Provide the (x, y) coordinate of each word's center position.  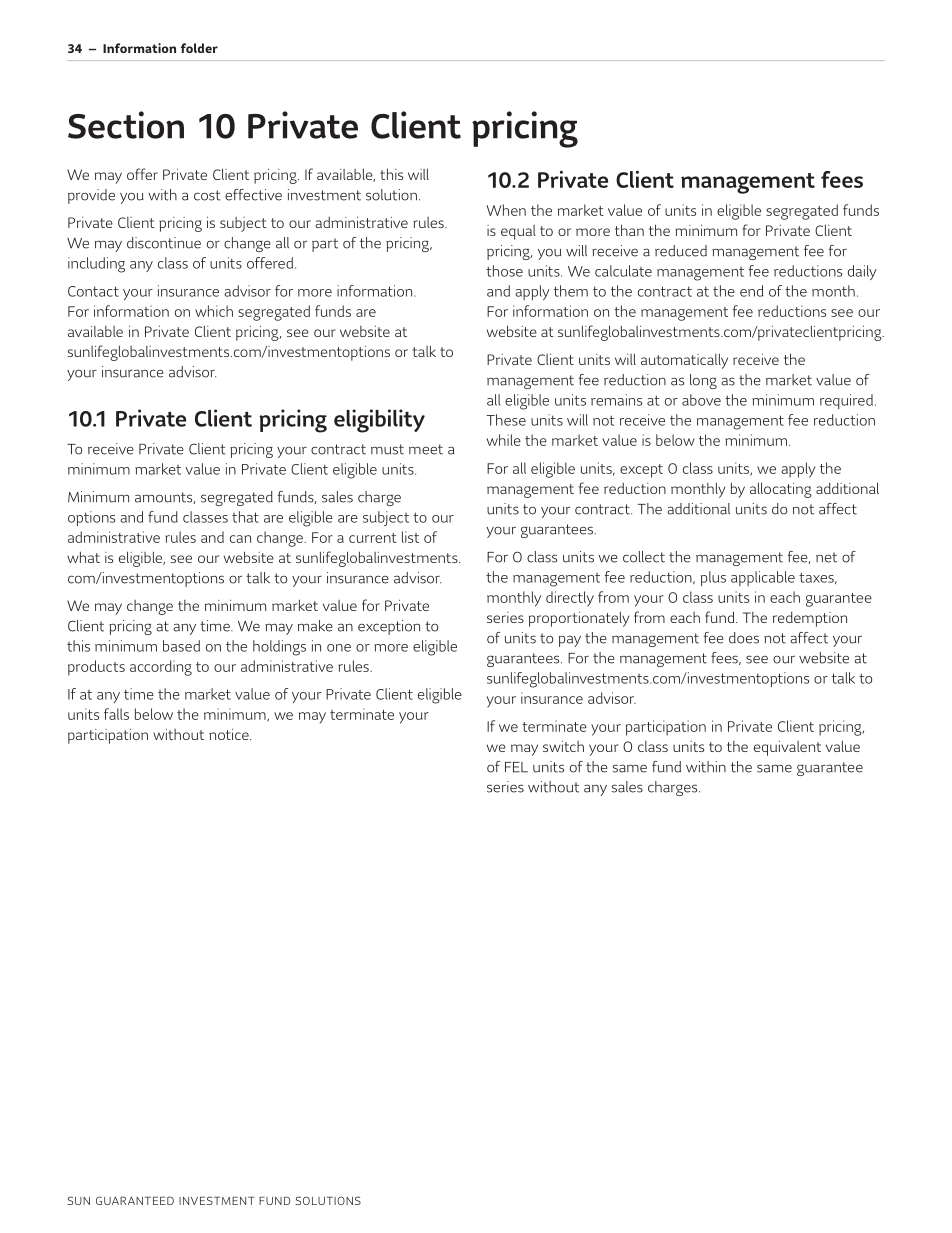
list (410, 537)
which (214, 311)
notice (230, 734)
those (504, 271)
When (506, 210)
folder (199, 48)
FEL (516, 767)
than (629, 230)
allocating (781, 490)
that (245, 517)
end (751, 291)
